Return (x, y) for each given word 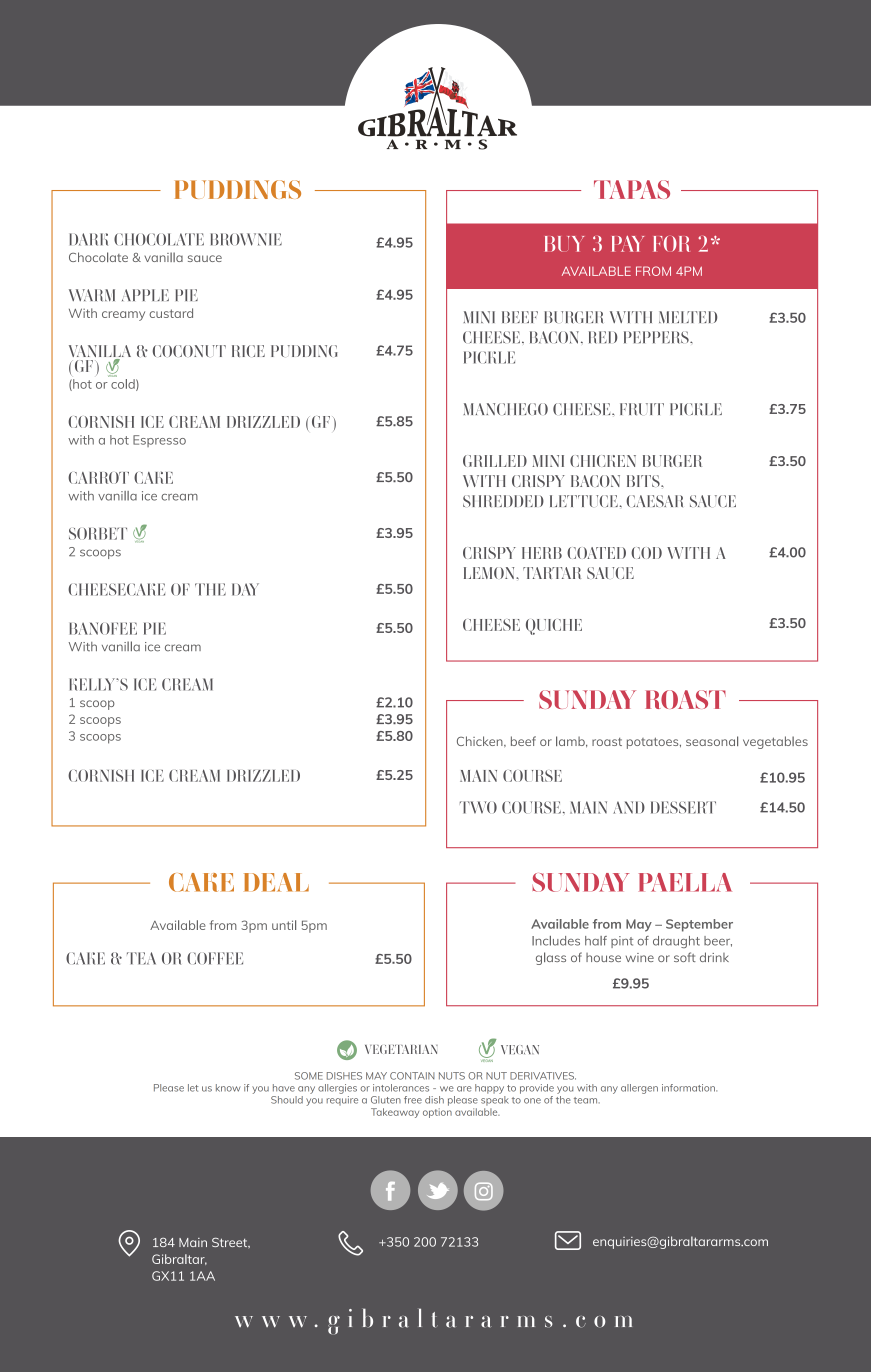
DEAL (276, 882)
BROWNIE (246, 239)
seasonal (712, 741)
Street (231, 1243)
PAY (628, 244)
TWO (478, 807)
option (437, 1113)
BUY (564, 244)
